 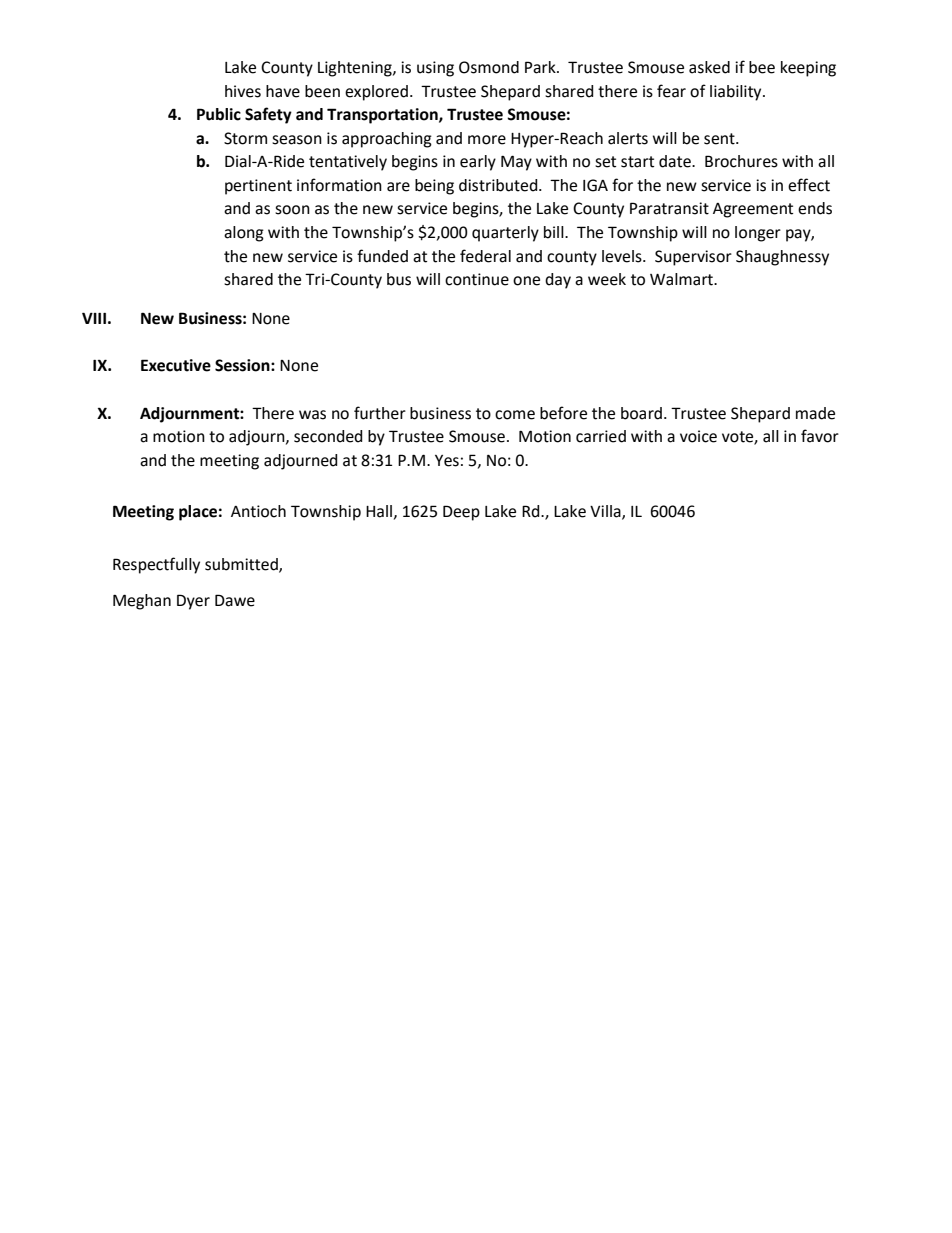 I want to click on voice, so click(x=698, y=436).
